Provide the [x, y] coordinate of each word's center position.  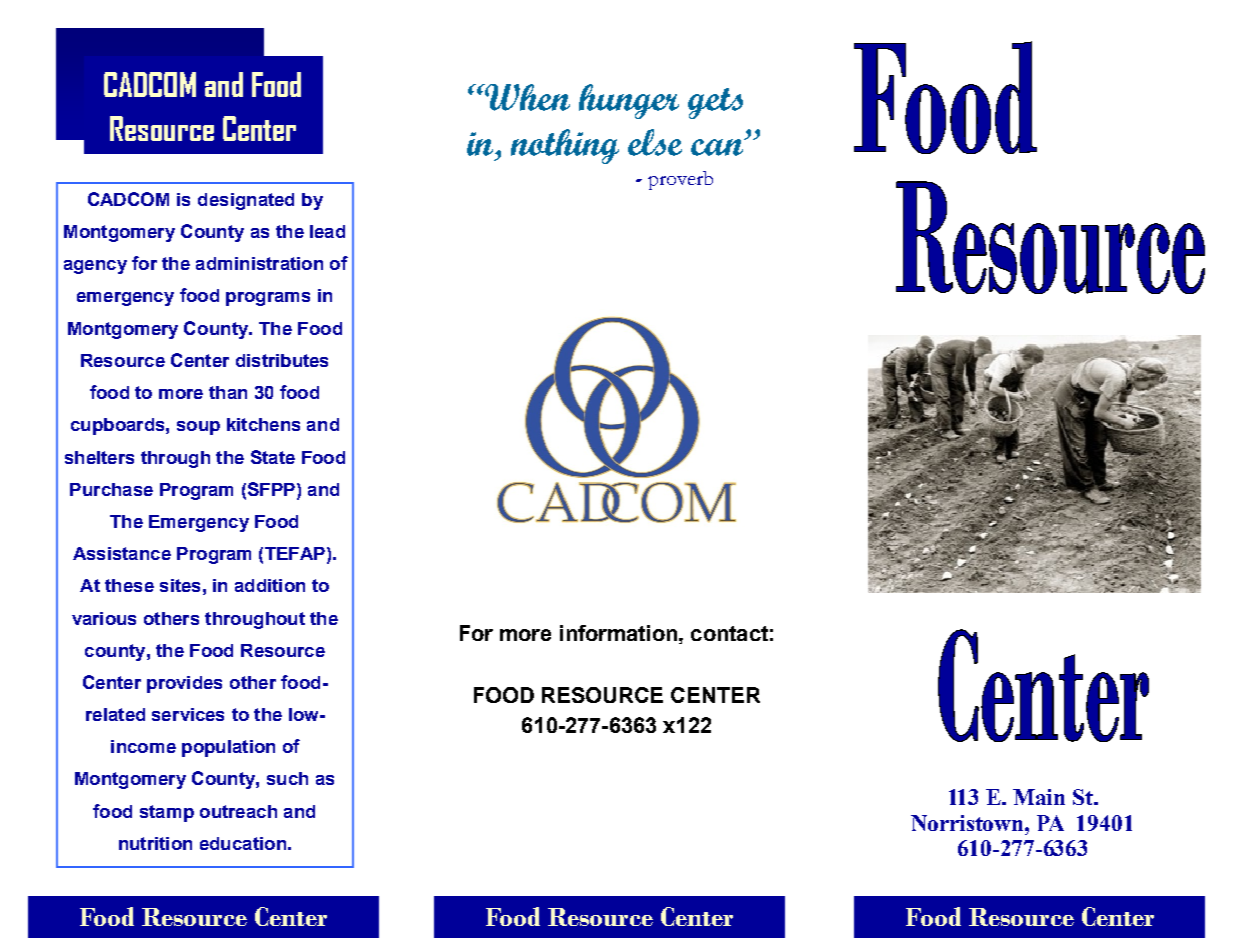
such [287, 778]
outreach [238, 811]
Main [1039, 797]
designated [246, 201]
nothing [565, 146]
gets [715, 103]
